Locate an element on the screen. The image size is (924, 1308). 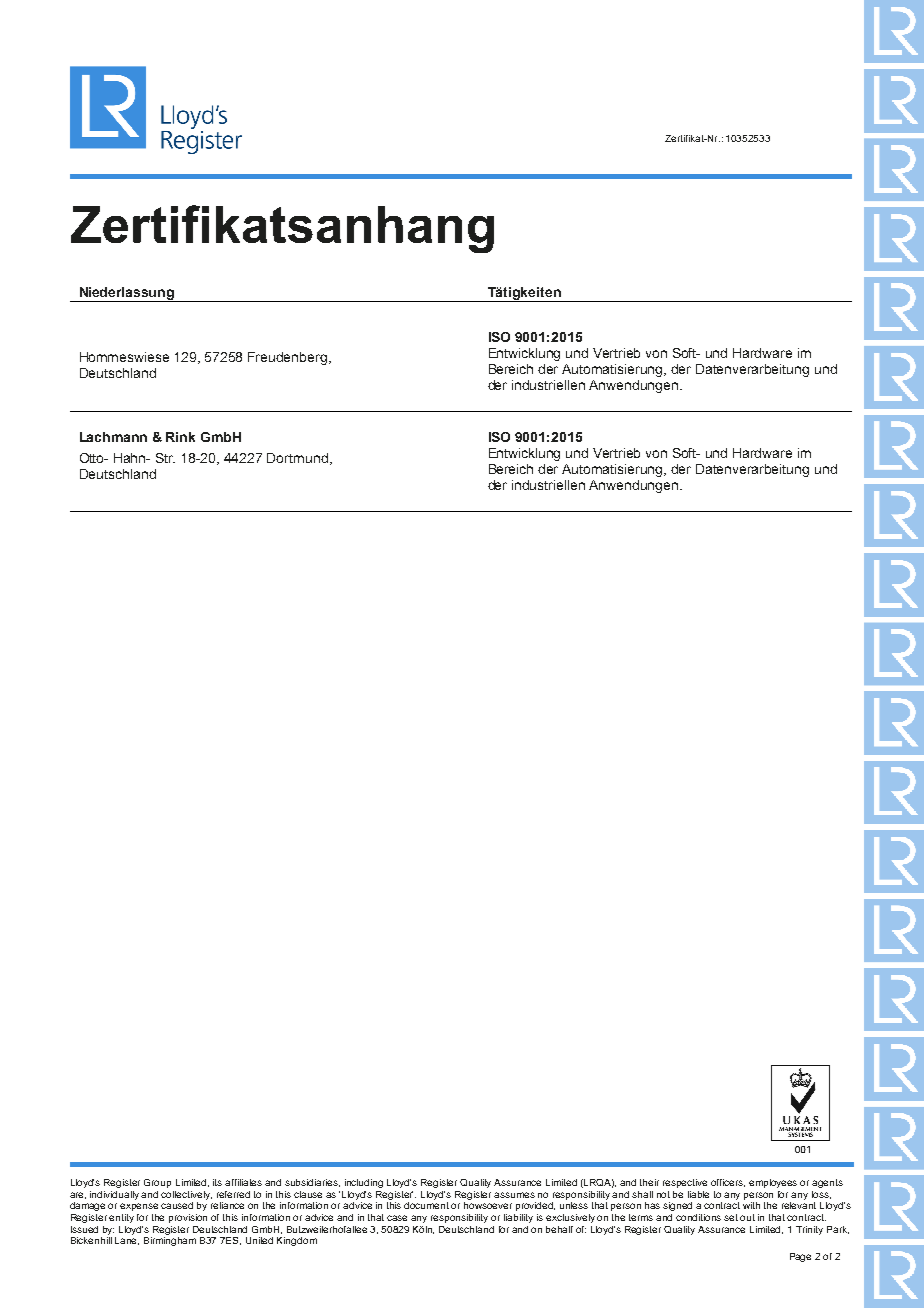
Rink is located at coordinates (180, 437).
